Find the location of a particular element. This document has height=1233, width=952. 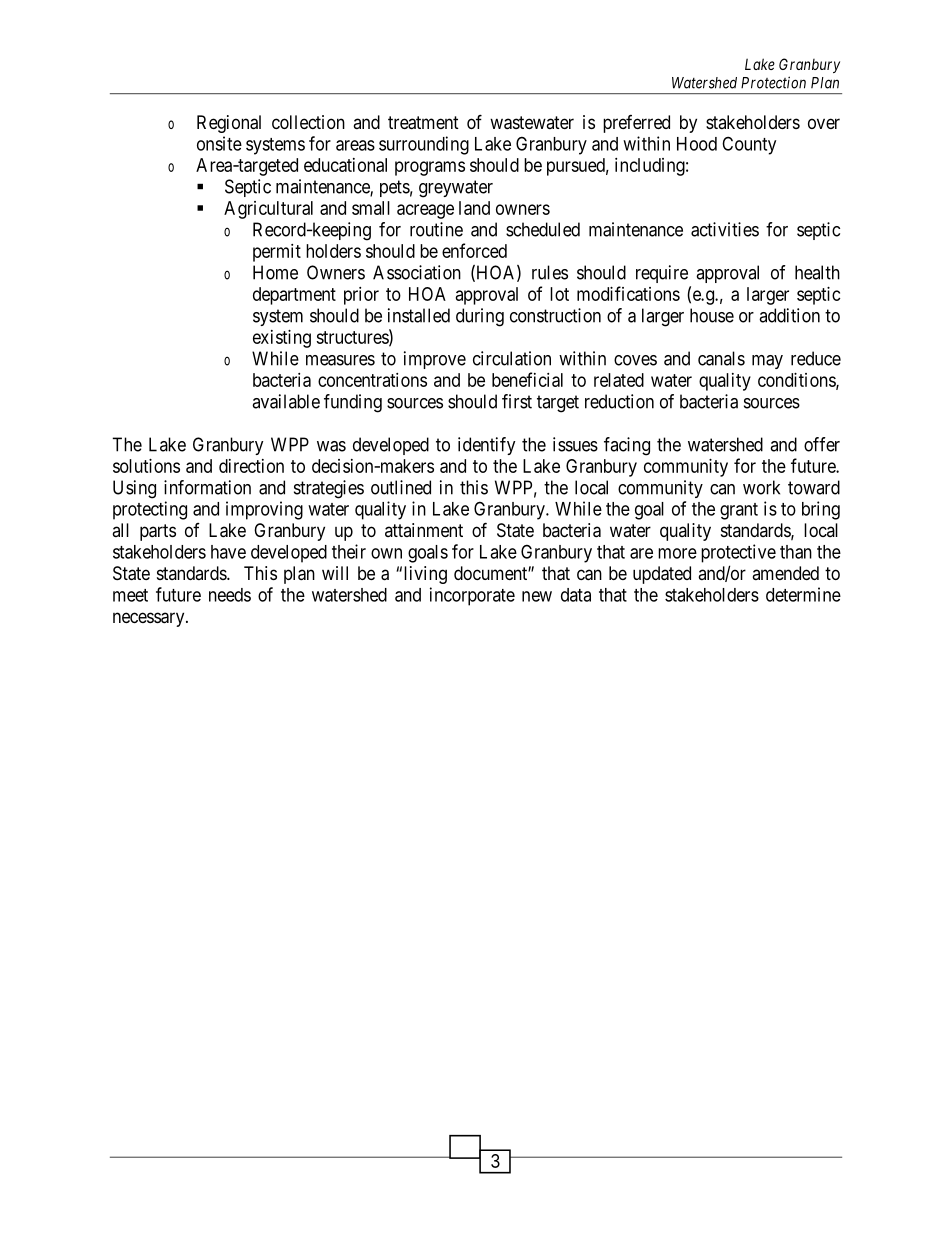

needs is located at coordinates (230, 595).
